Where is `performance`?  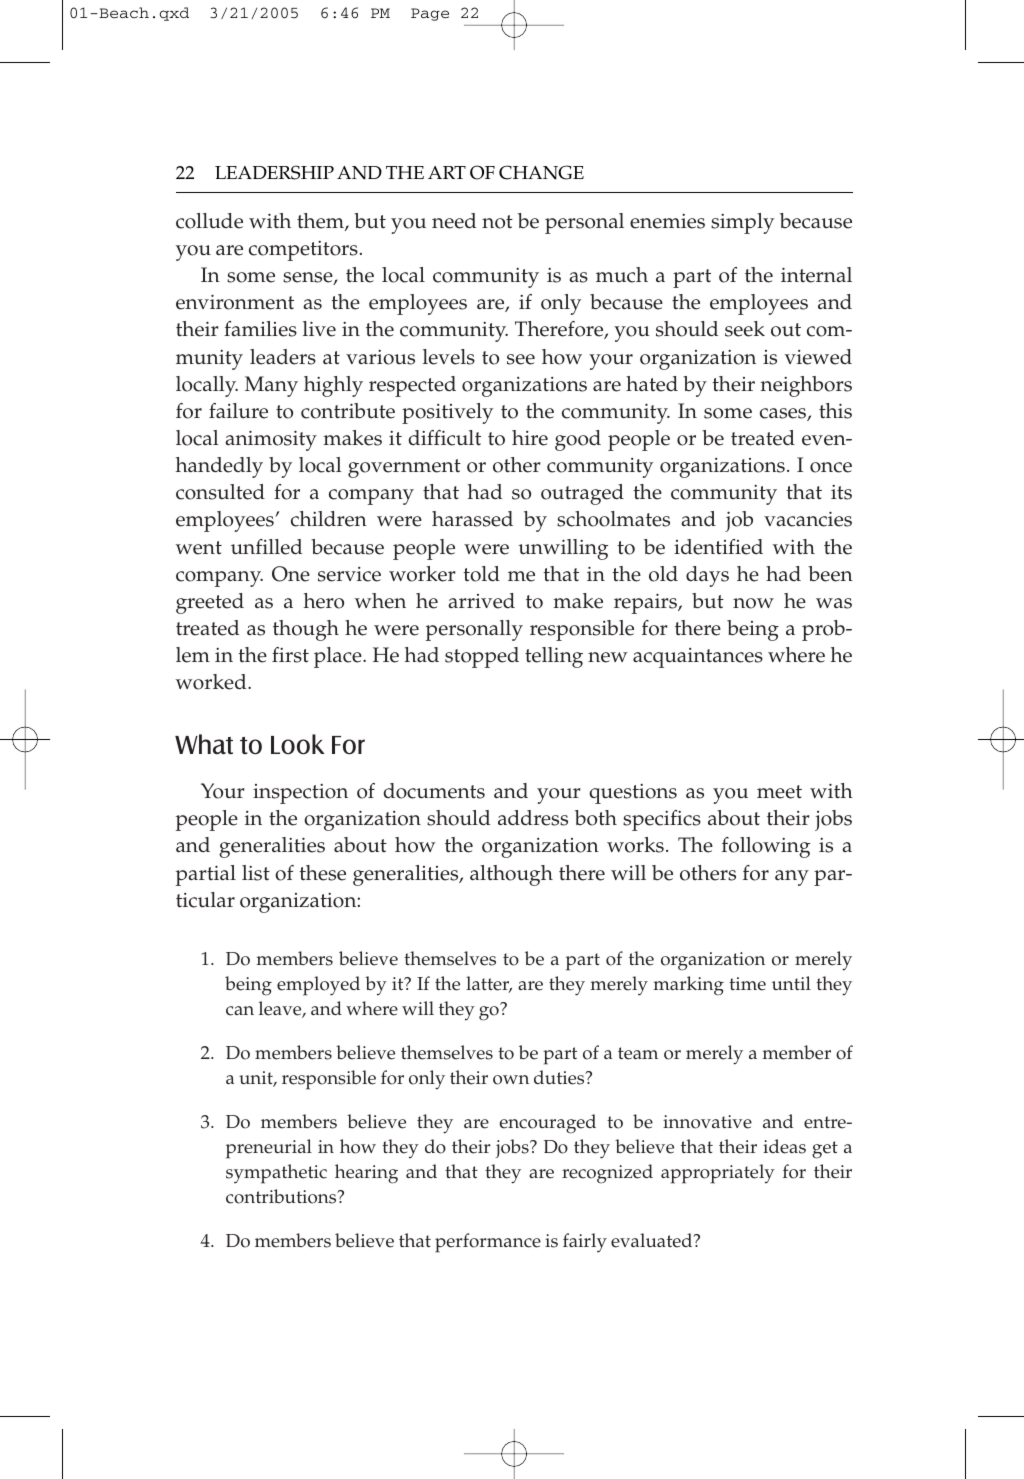 performance is located at coordinates (488, 1243).
